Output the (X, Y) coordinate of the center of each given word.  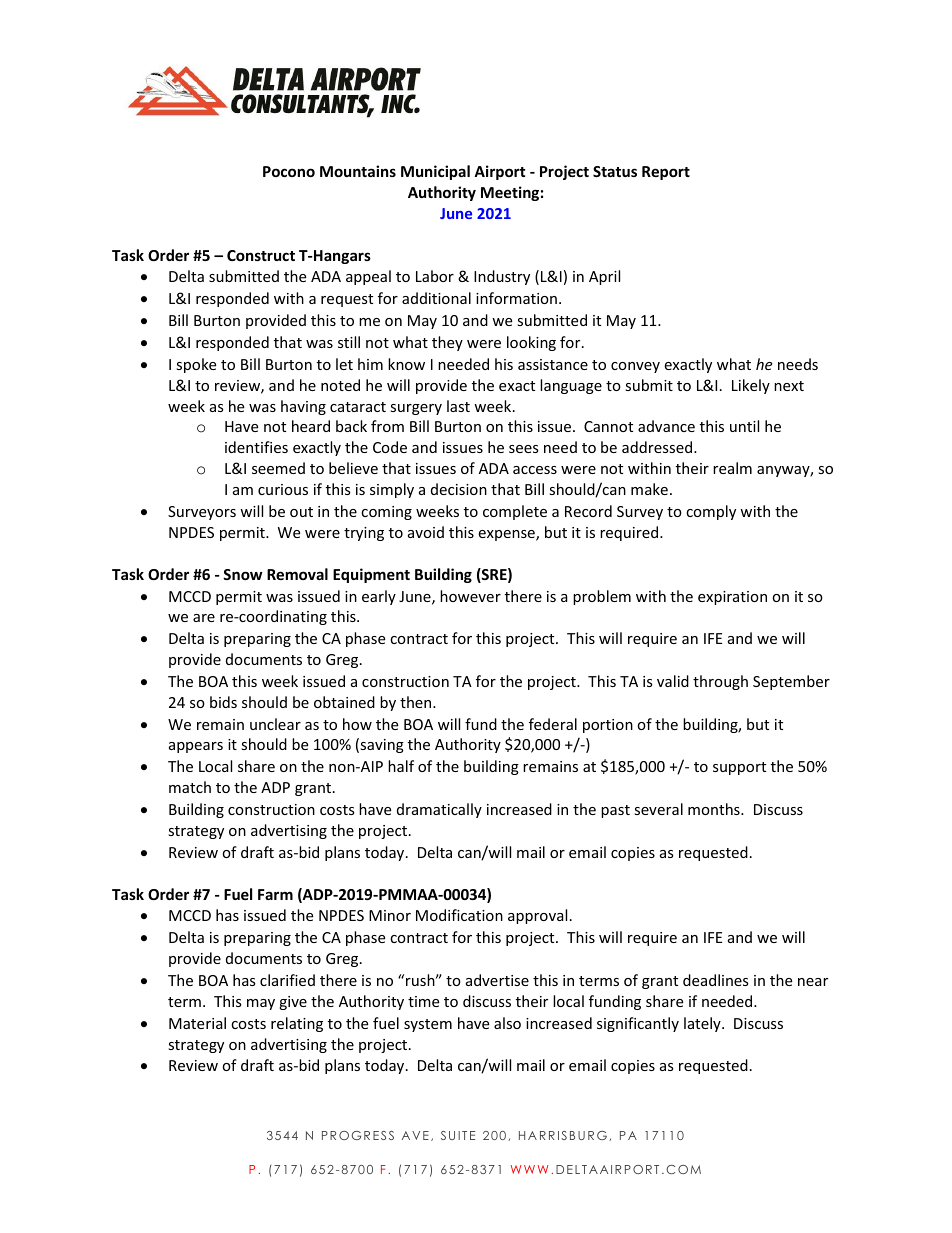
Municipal (435, 172)
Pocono (289, 171)
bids (223, 702)
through (720, 682)
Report (666, 173)
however (470, 596)
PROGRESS (358, 1135)
